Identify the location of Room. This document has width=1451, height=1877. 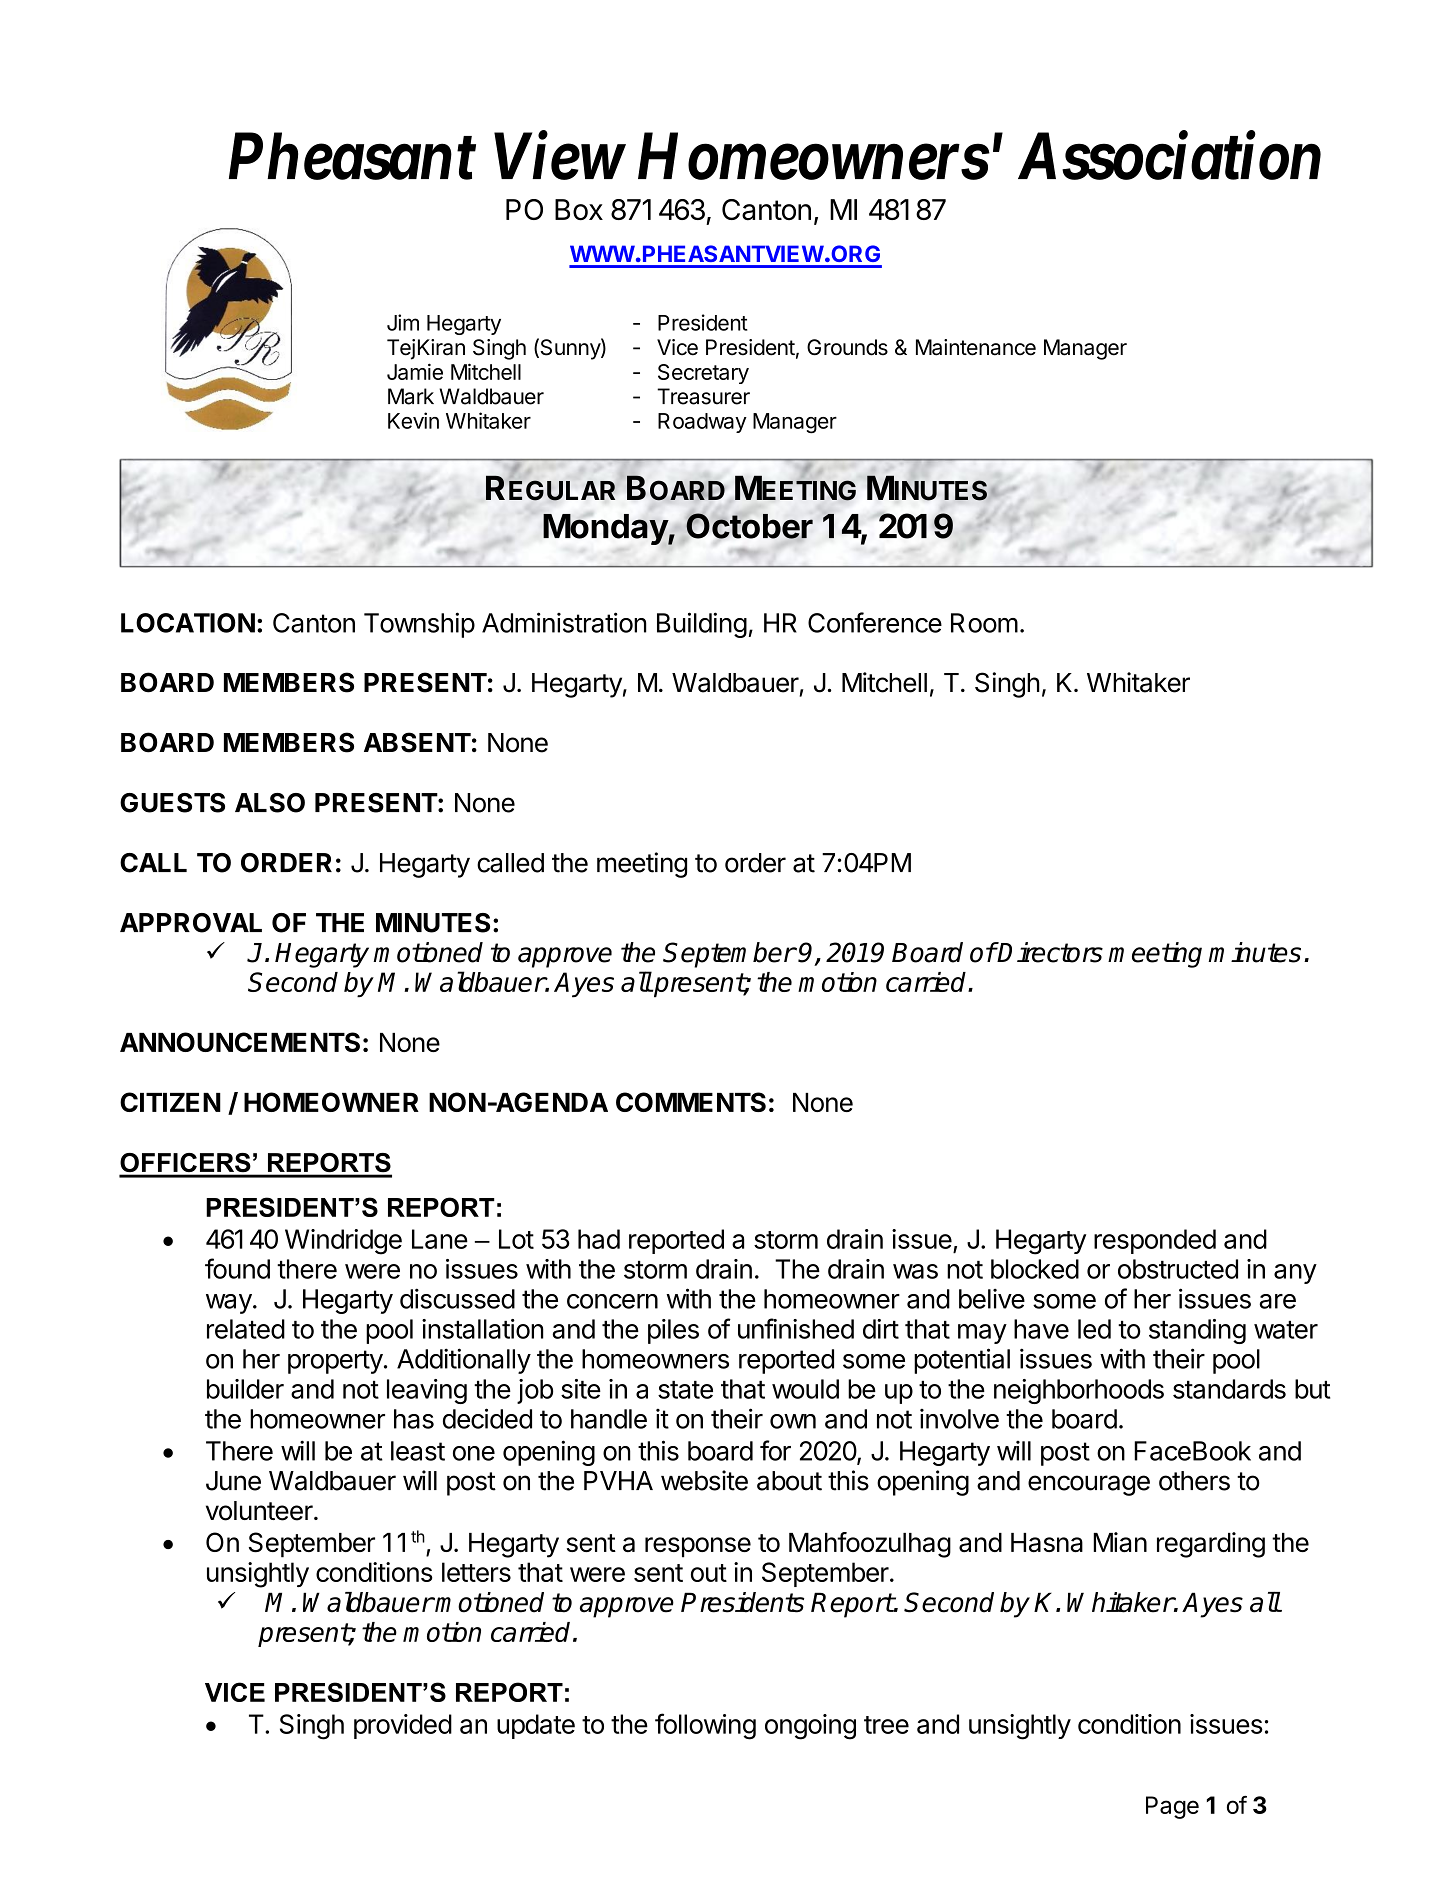
(984, 623).
